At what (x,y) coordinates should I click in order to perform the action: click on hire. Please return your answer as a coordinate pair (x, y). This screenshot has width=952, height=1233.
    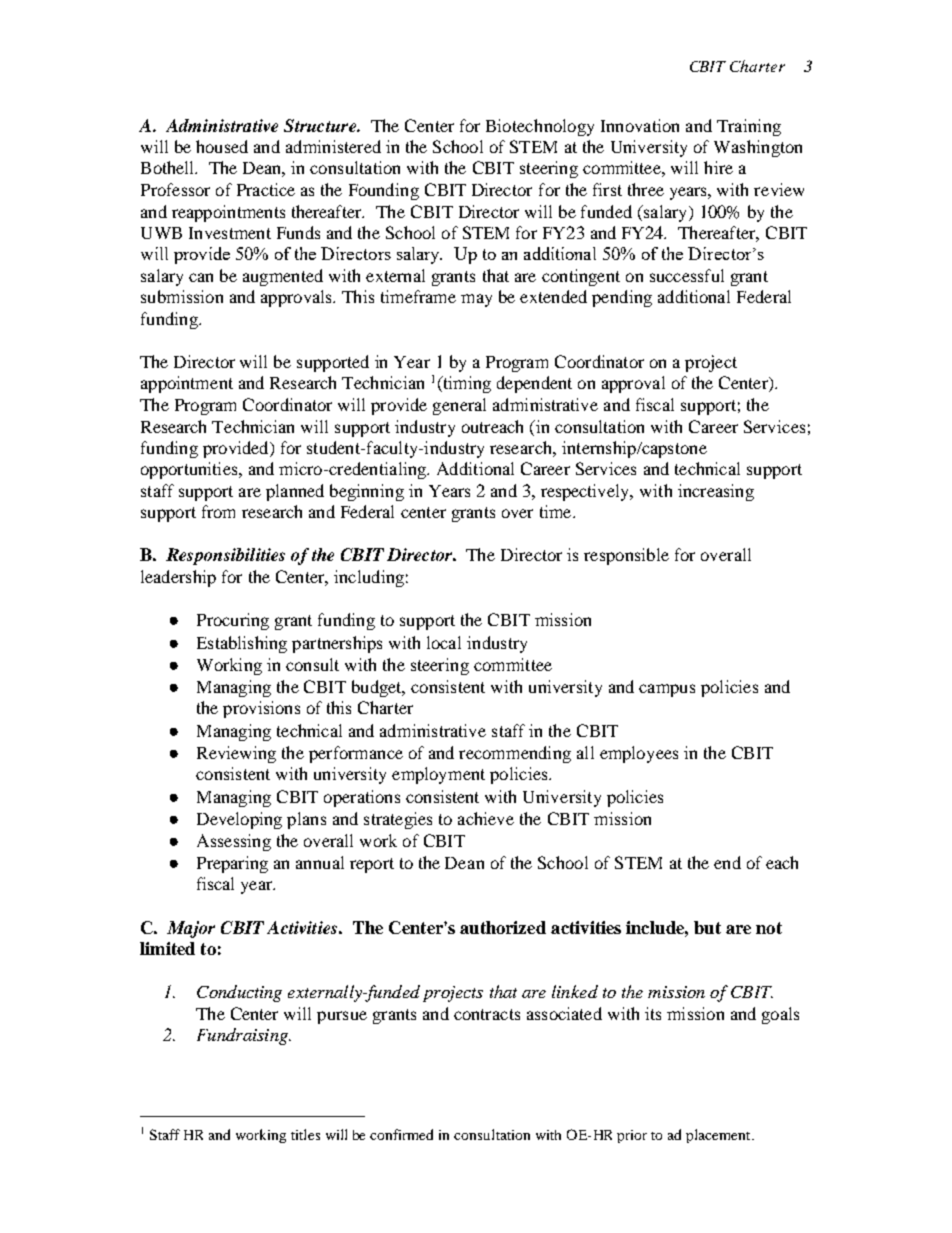
    Looking at the image, I should click on (718, 167).
